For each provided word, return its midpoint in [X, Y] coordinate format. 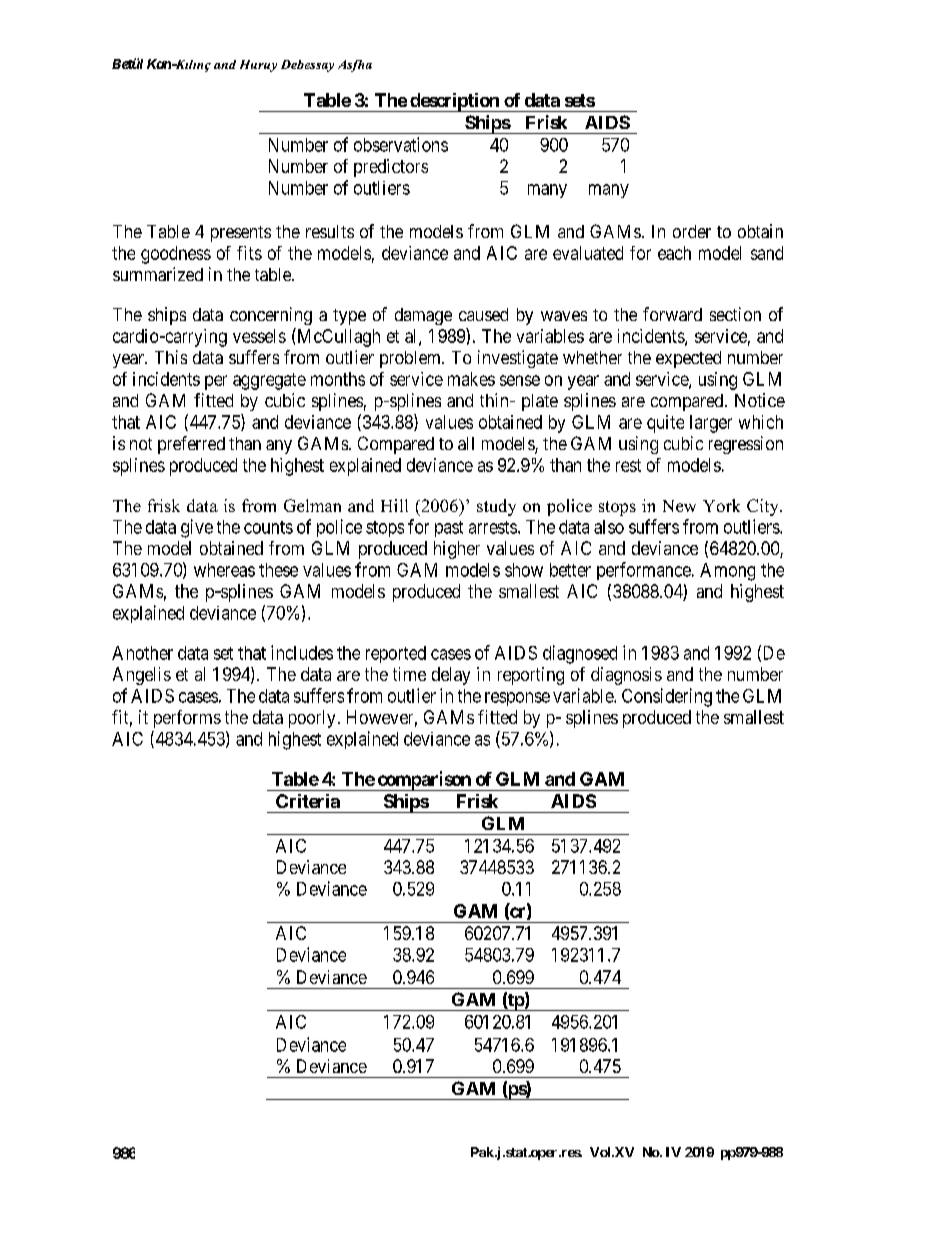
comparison [424, 781]
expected [688, 359]
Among [727, 572]
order [692, 231]
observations [401, 144]
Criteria [308, 801]
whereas [224, 570]
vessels [259, 336]
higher [457, 550]
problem [412, 359]
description [454, 102]
